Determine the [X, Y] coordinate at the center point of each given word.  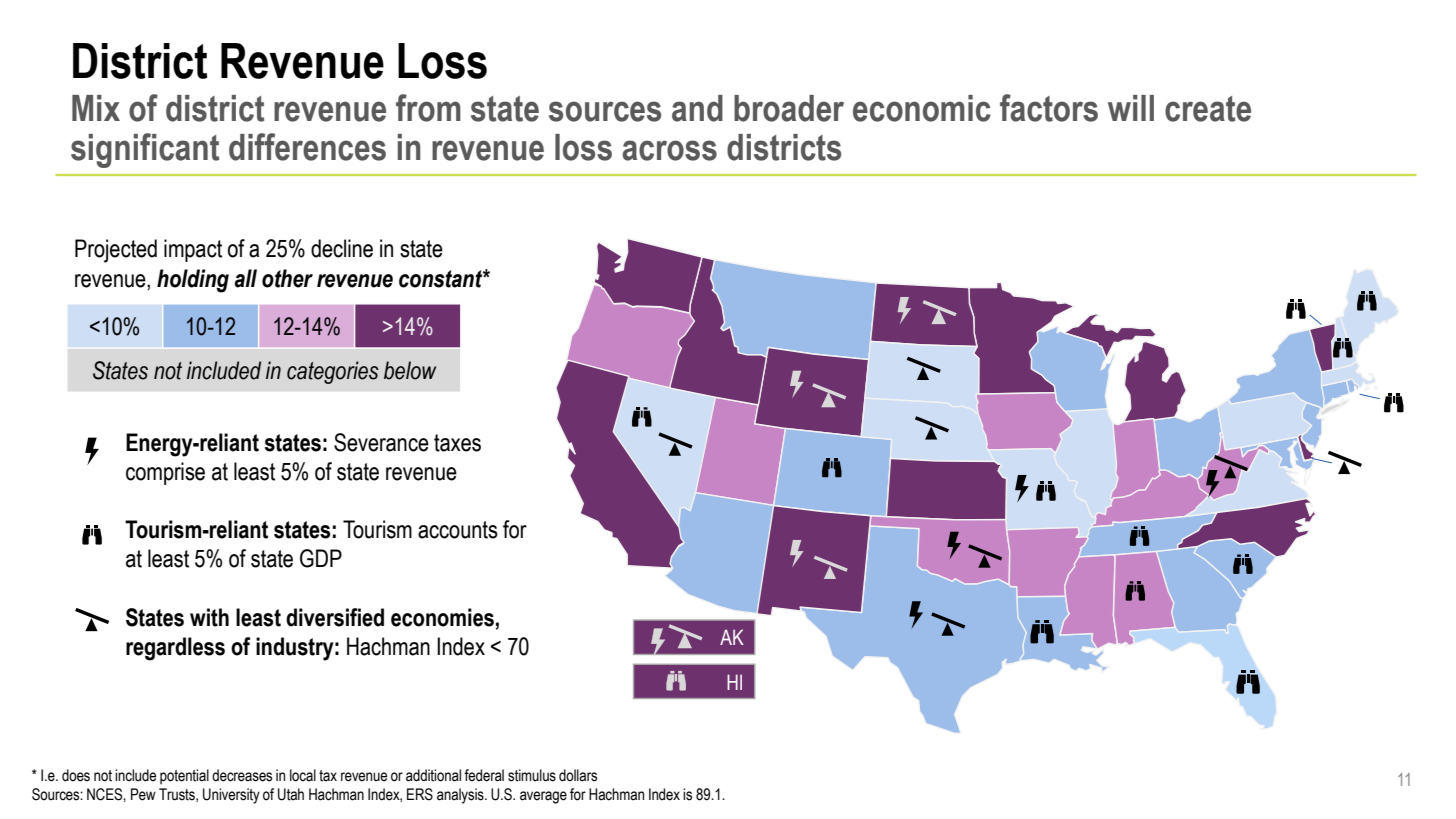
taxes [457, 443]
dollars [578, 775]
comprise [165, 473]
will [1131, 108]
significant [145, 150]
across [669, 150]
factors [1049, 108]
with [209, 617]
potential [184, 776]
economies [442, 617]
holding [193, 281]
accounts [458, 530]
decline [342, 248]
